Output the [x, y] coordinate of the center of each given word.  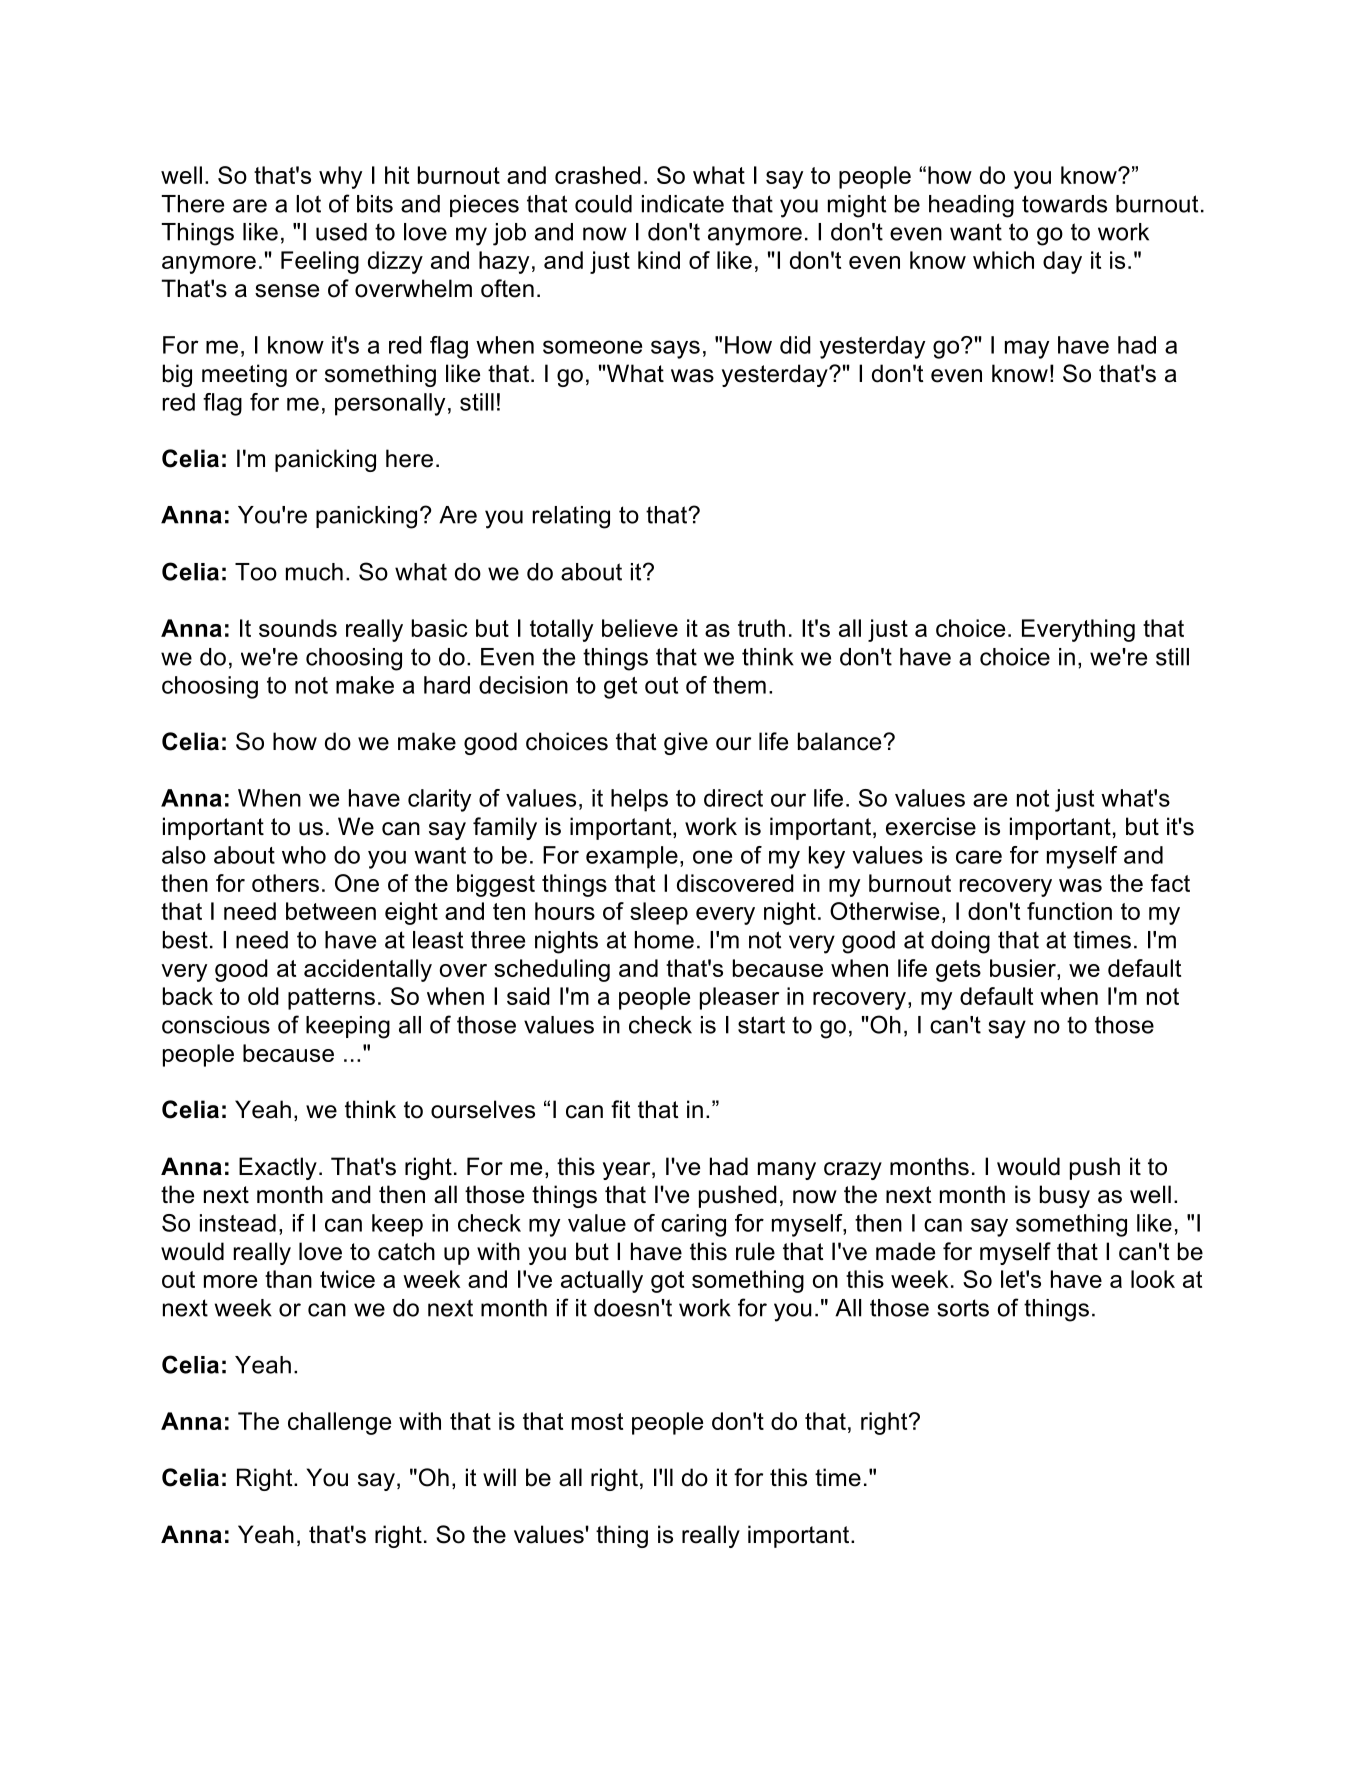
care [979, 857]
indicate [683, 204]
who [304, 855]
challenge [339, 1423]
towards [1064, 204]
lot [308, 204]
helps [639, 800]
